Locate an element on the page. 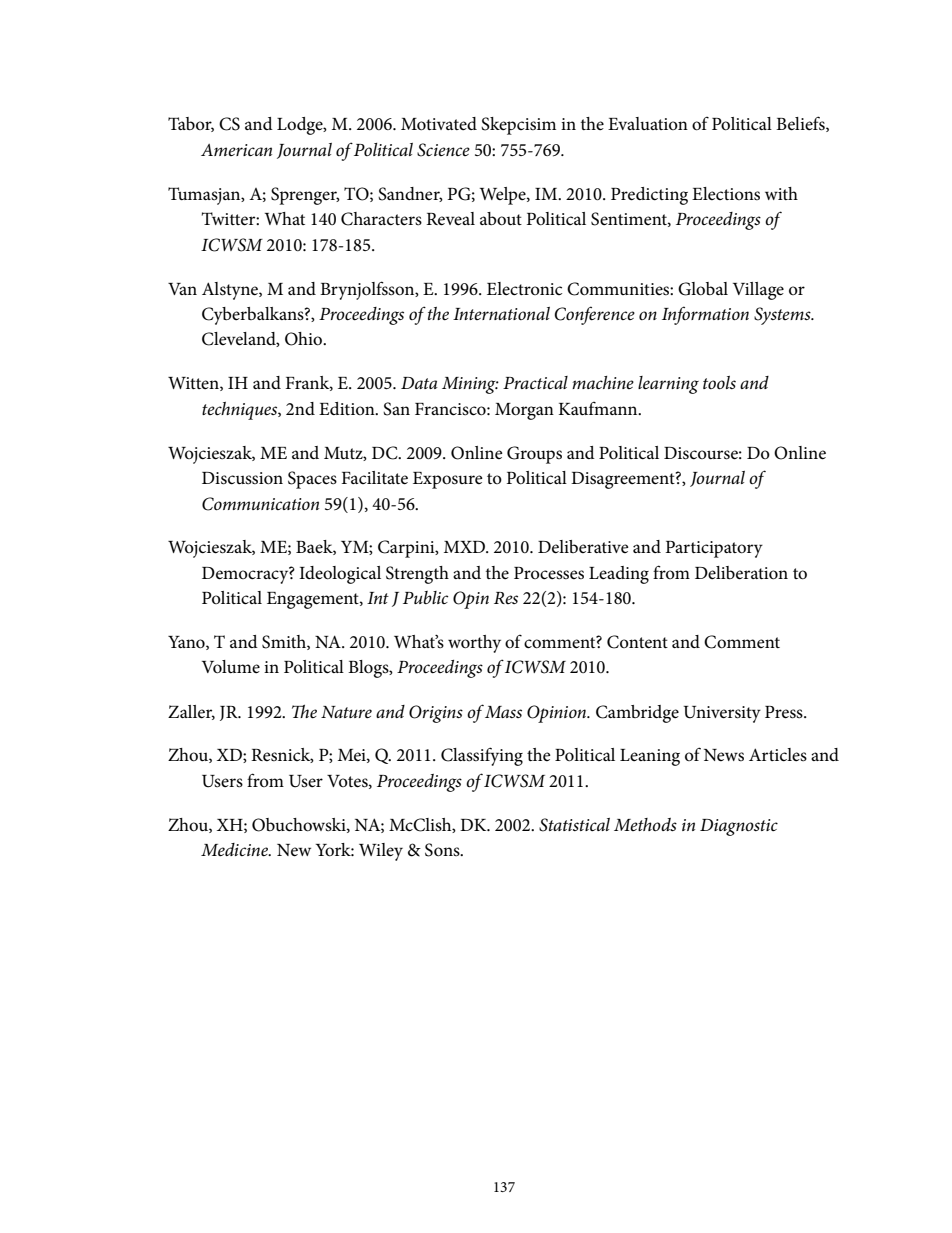 Image resolution: width=952 pixels, height=1233 pixels. worthy is located at coordinates (474, 644).
